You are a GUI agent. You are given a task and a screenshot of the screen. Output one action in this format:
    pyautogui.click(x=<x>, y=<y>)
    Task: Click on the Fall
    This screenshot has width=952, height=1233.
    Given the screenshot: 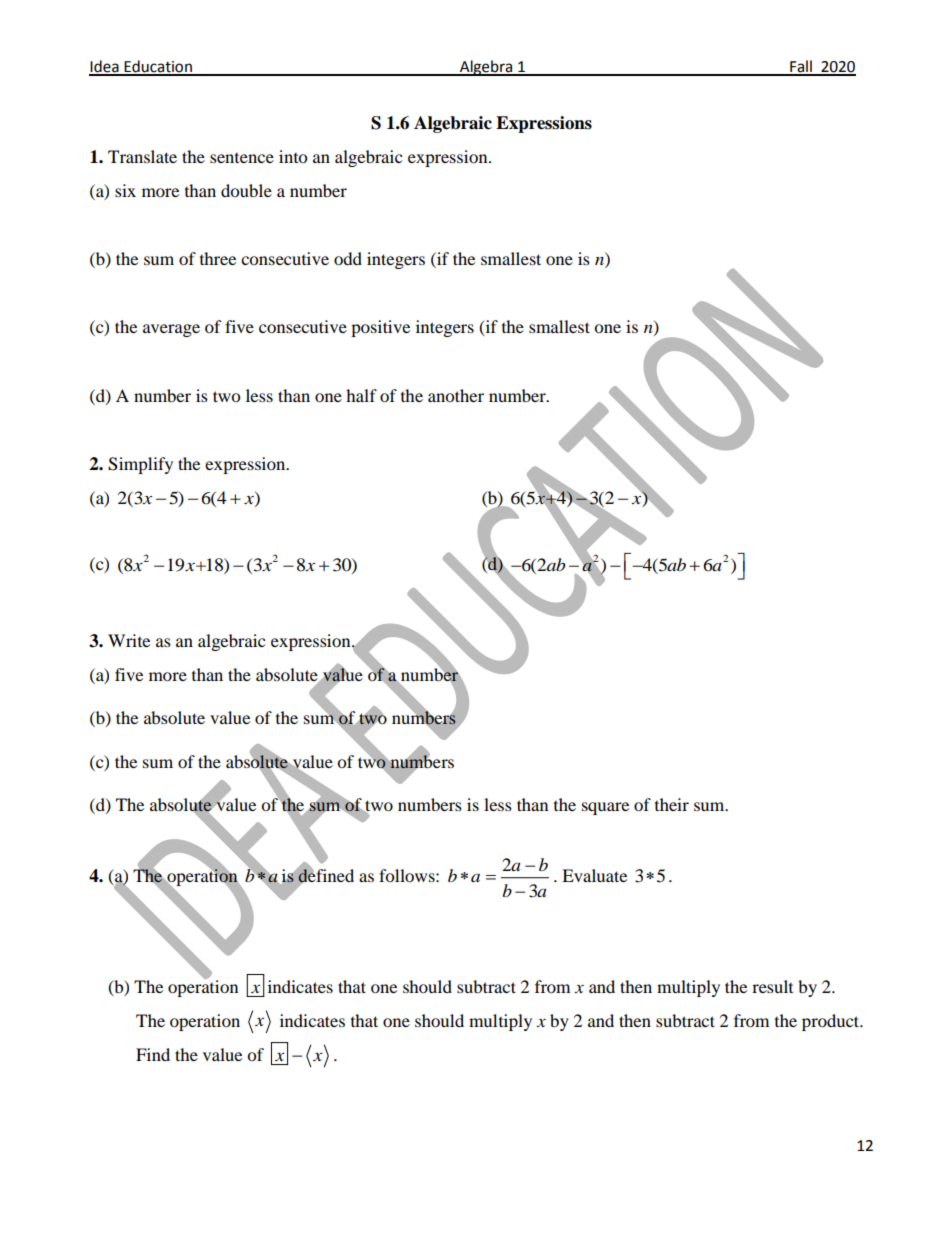 What is the action you would take?
    pyautogui.click(x=801, y=67)
